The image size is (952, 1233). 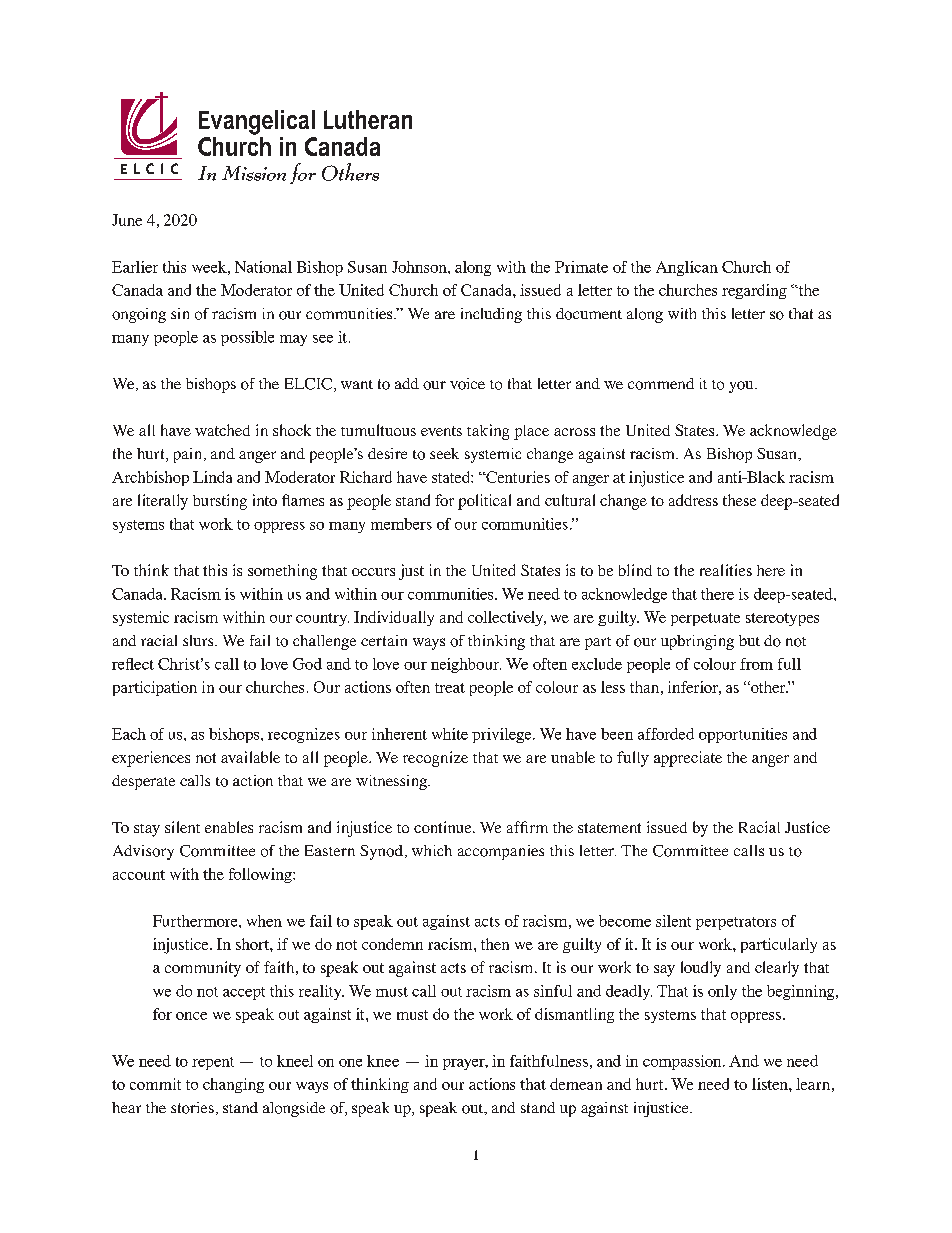 What do you see at coordinates (507, 618) in the image?
I see `collectively` at bounding box center [507, 618].
